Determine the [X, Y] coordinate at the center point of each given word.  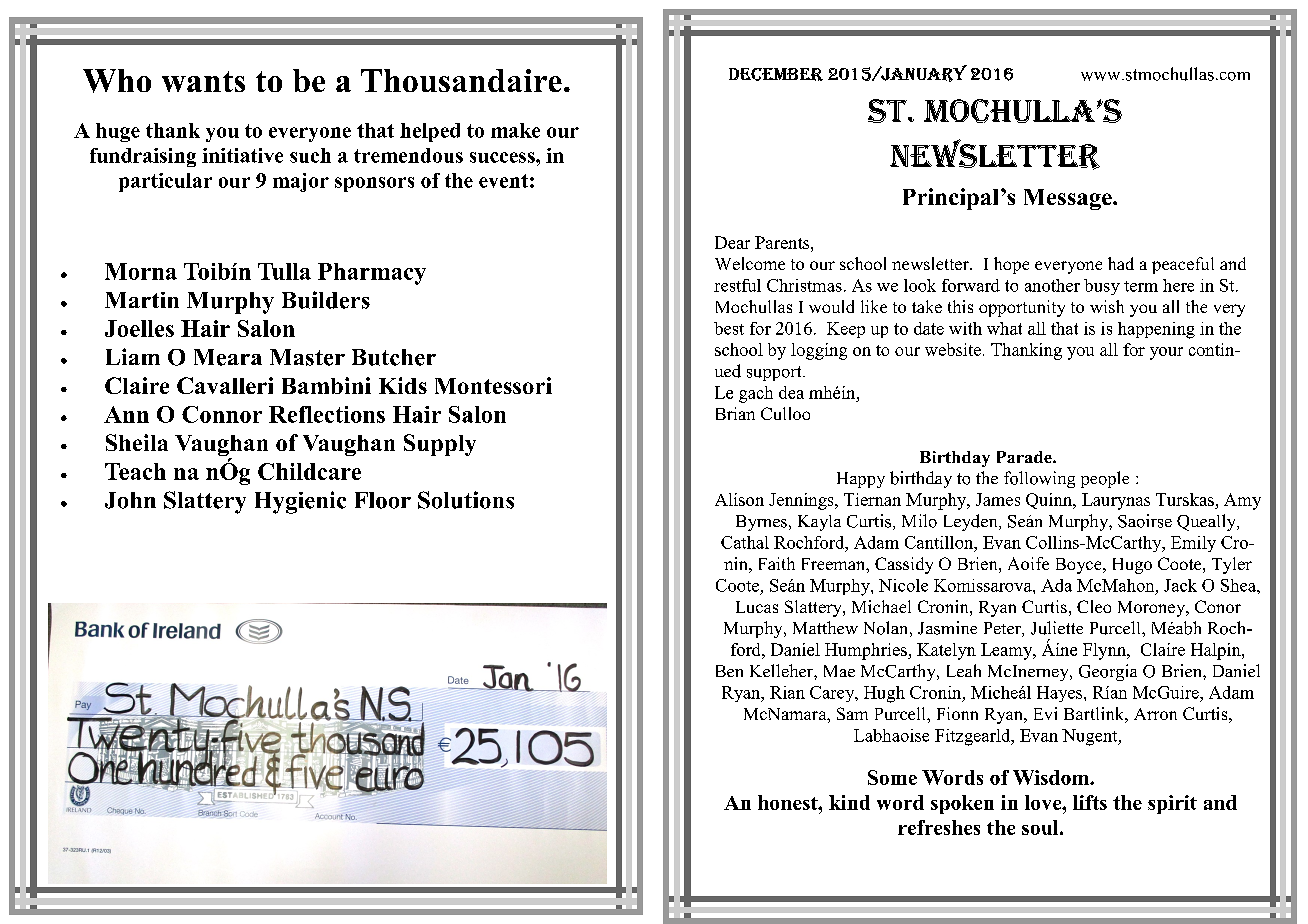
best [729, 328]
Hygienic [300, 502]
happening [1156, 330]
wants [203, 81]
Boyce [1080, 566]
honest [789, 802]
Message [1069, 199]
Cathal [745, 542]
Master [307, 357]
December [776, 74]
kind [849, 802]
